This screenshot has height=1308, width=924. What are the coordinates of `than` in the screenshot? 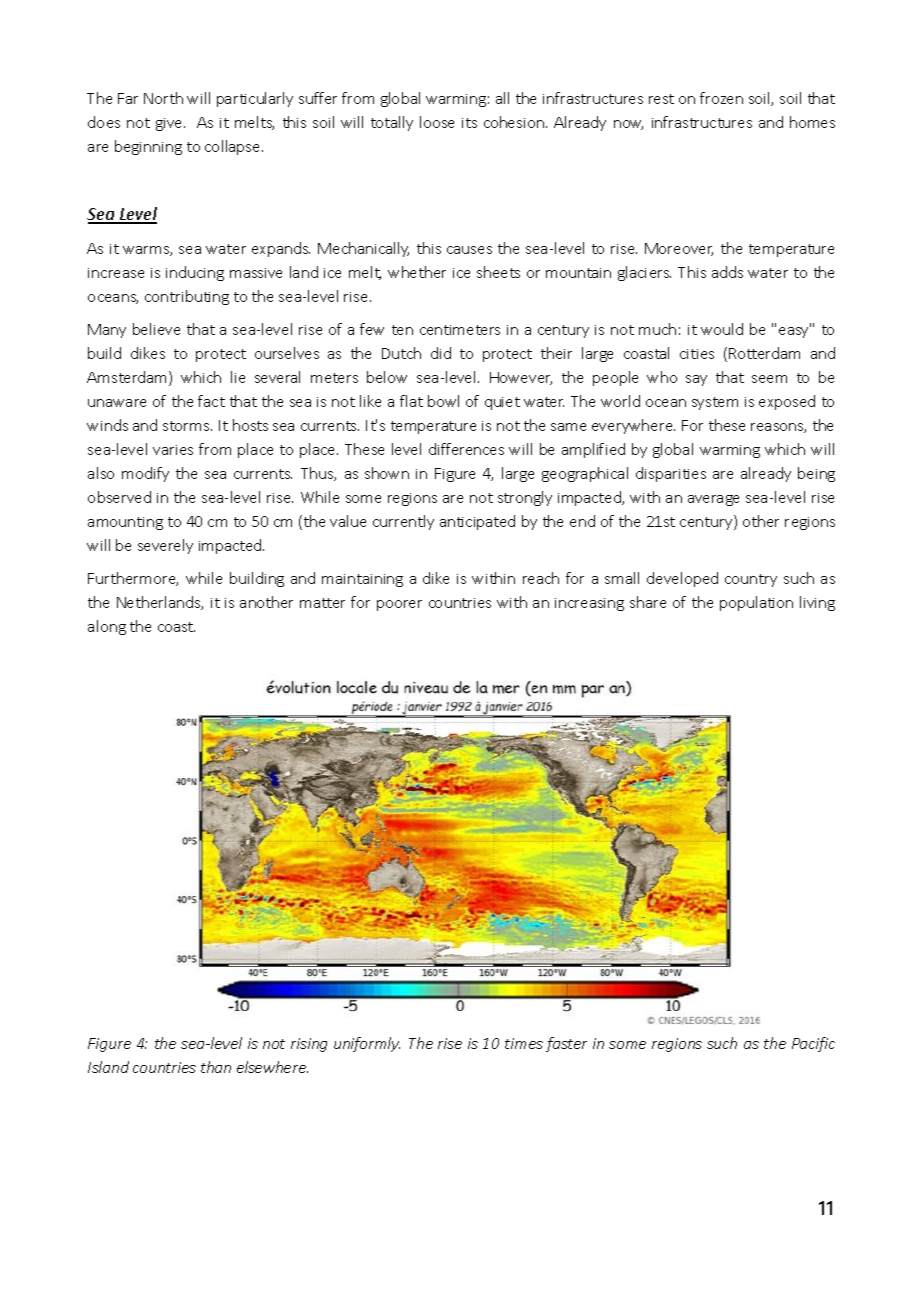 It's located at (216, 1067).
